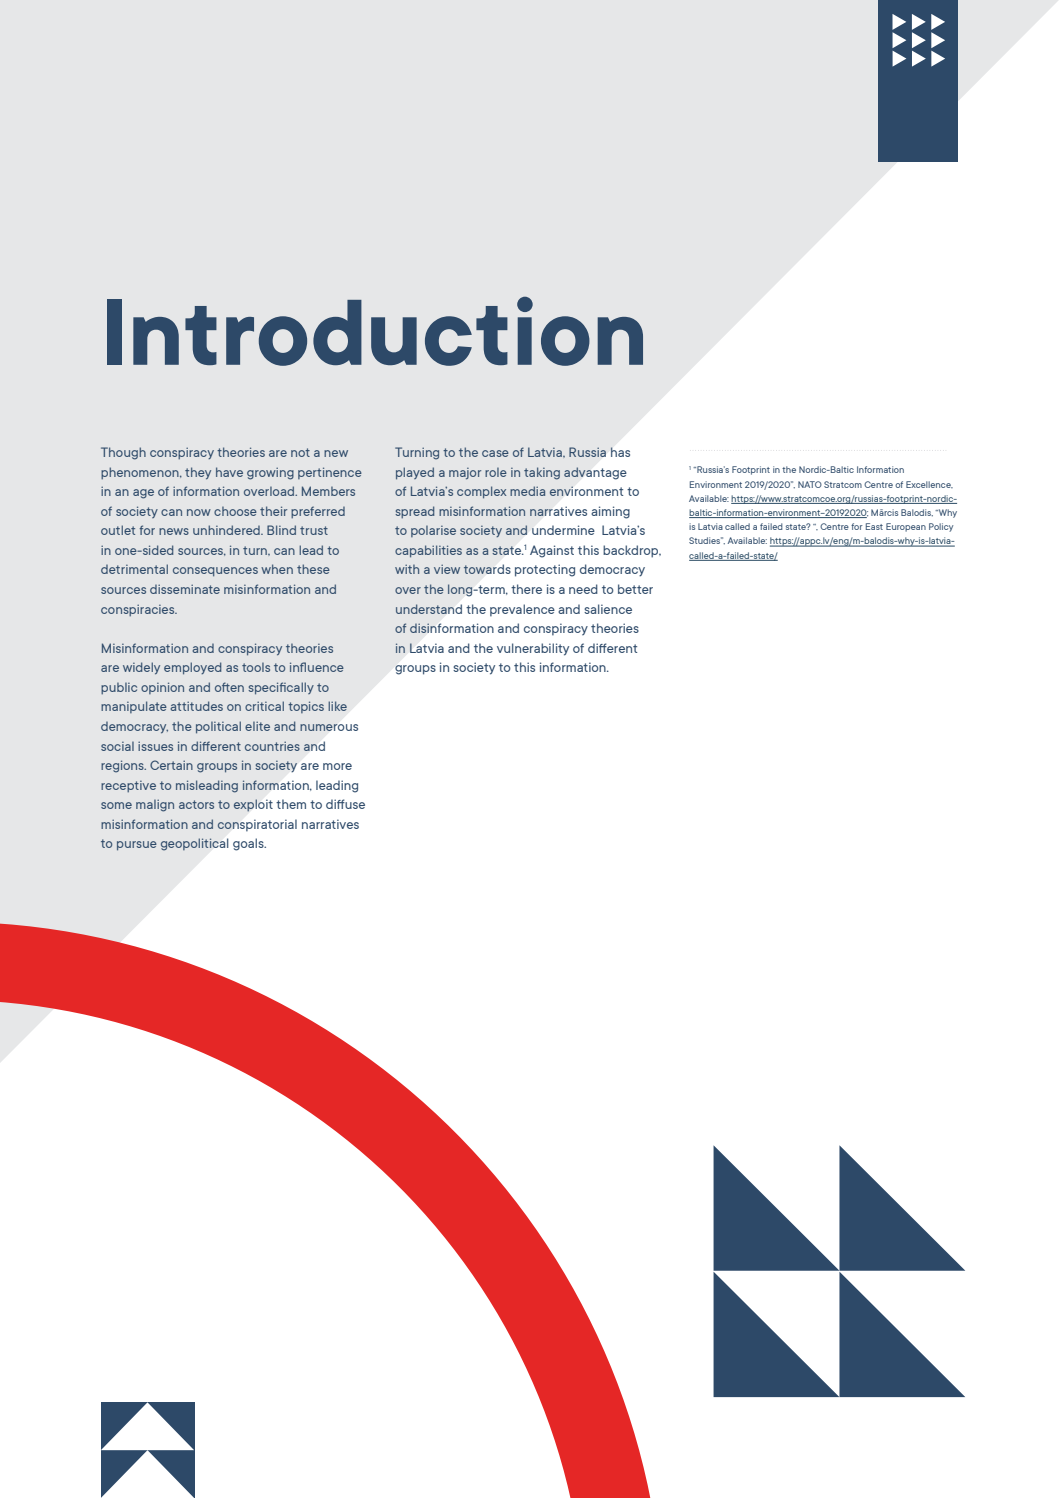  What do you see at coordinates (542, 473) in the screenshot?
I see `taking` at bounding box center [542, 473].
